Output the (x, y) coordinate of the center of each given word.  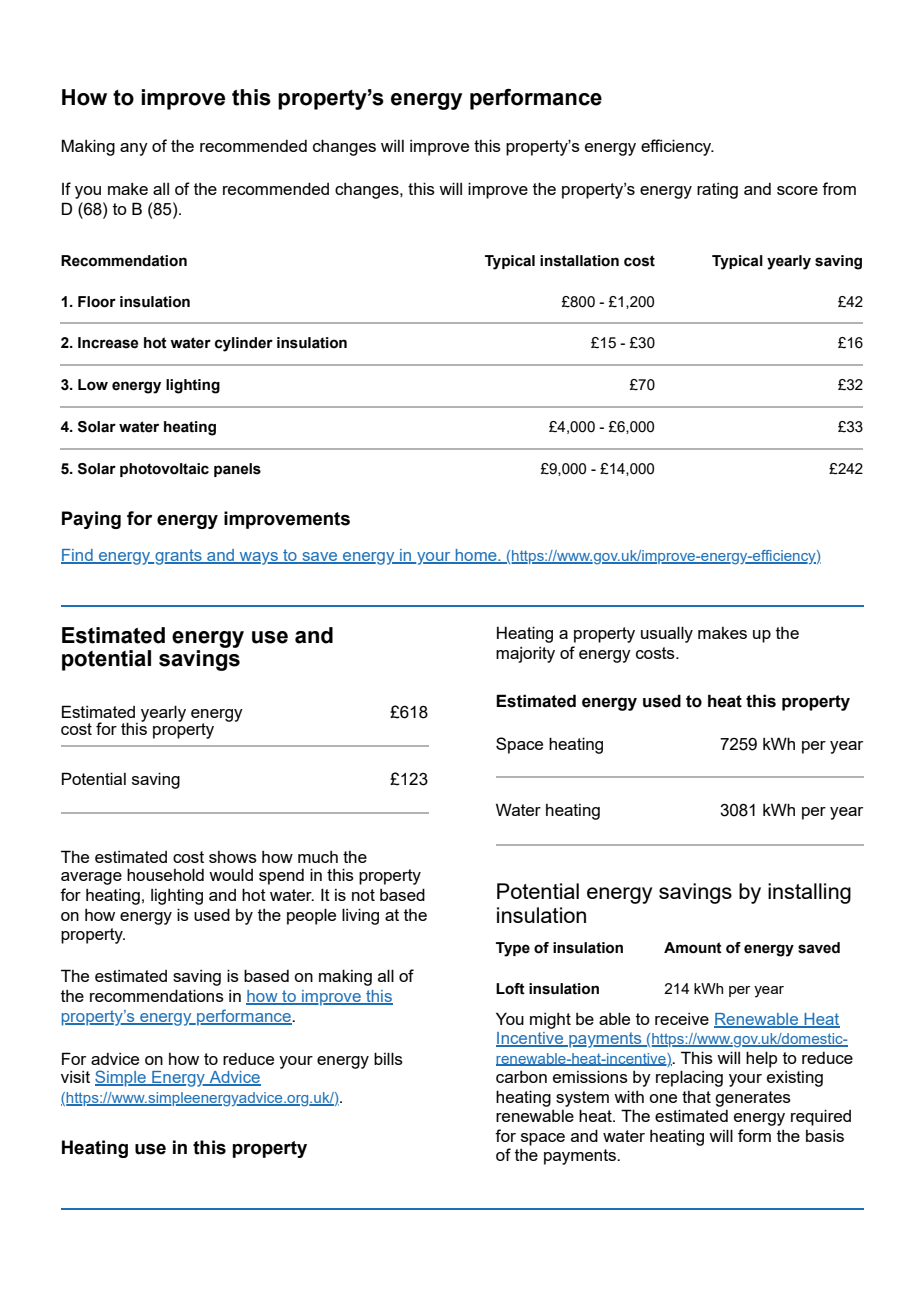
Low (93, 385)
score (797, 190)
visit (75, 1077)
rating (717, 191)
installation (579, 261)
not (363, 895)
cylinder (244, 344)
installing (809, 893)
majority (525, 655)
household (165, 874)
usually (667, 634)
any (134, 149)
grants (178, 557)
